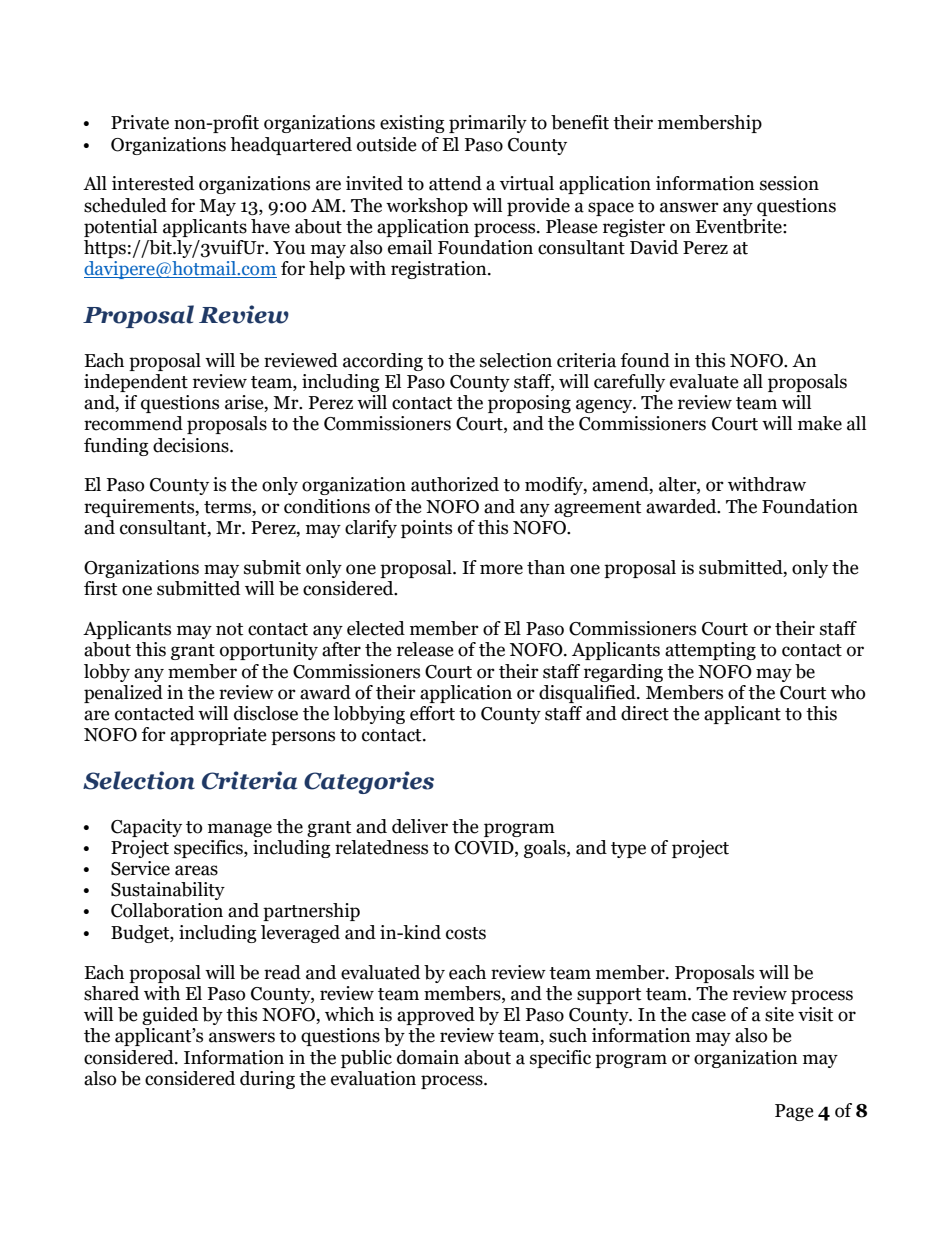 The width and height of the image is (952, 1233). What do you see at coordinates (425, 649) in the image?
I see `release` at bounding box center [425, 649].
